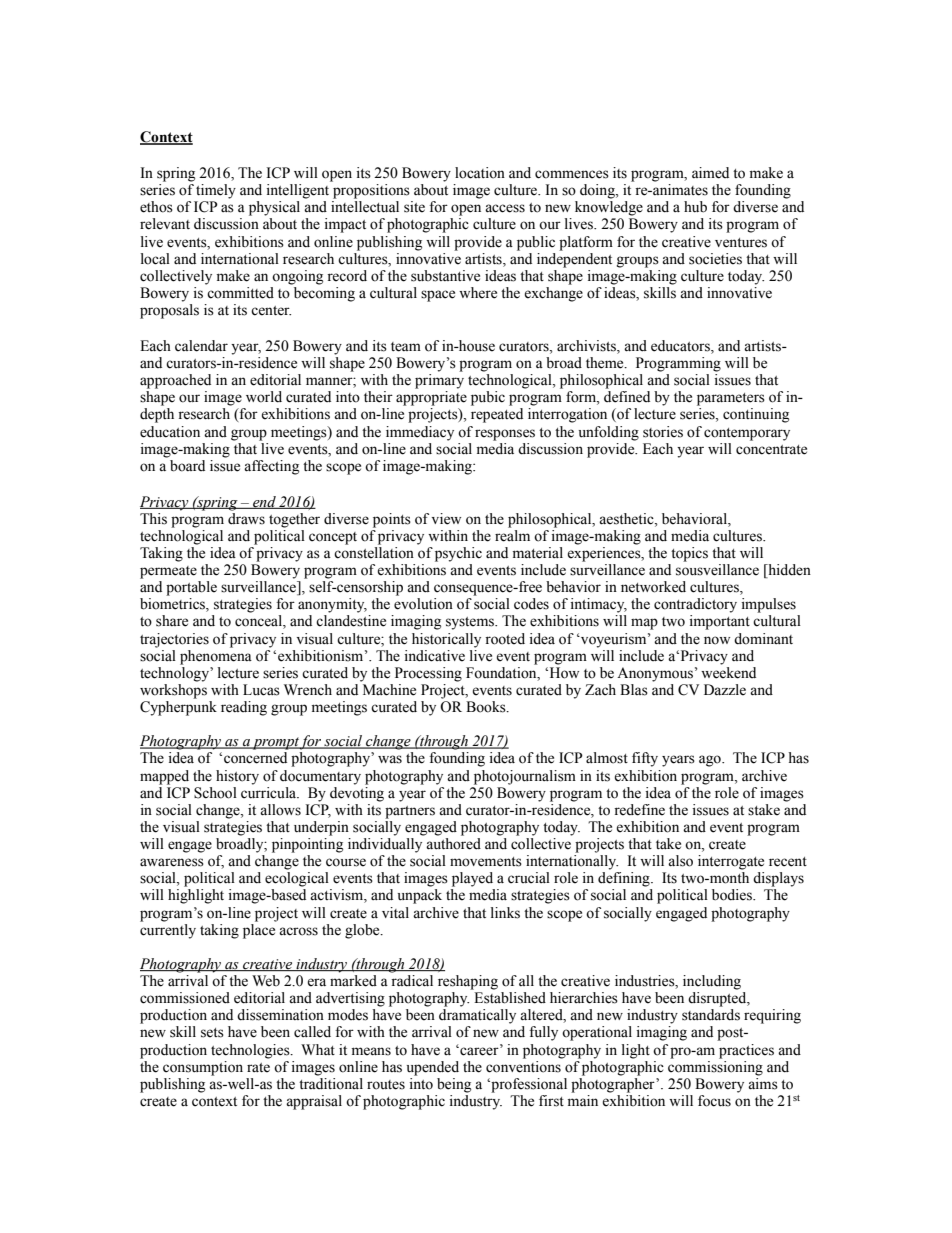 The width and height of the screenshot is (952, 1233). What do you see at coordinates (203, 1068) in the screenshot?
I see `consumption` at bounding box center [203, 1068].
